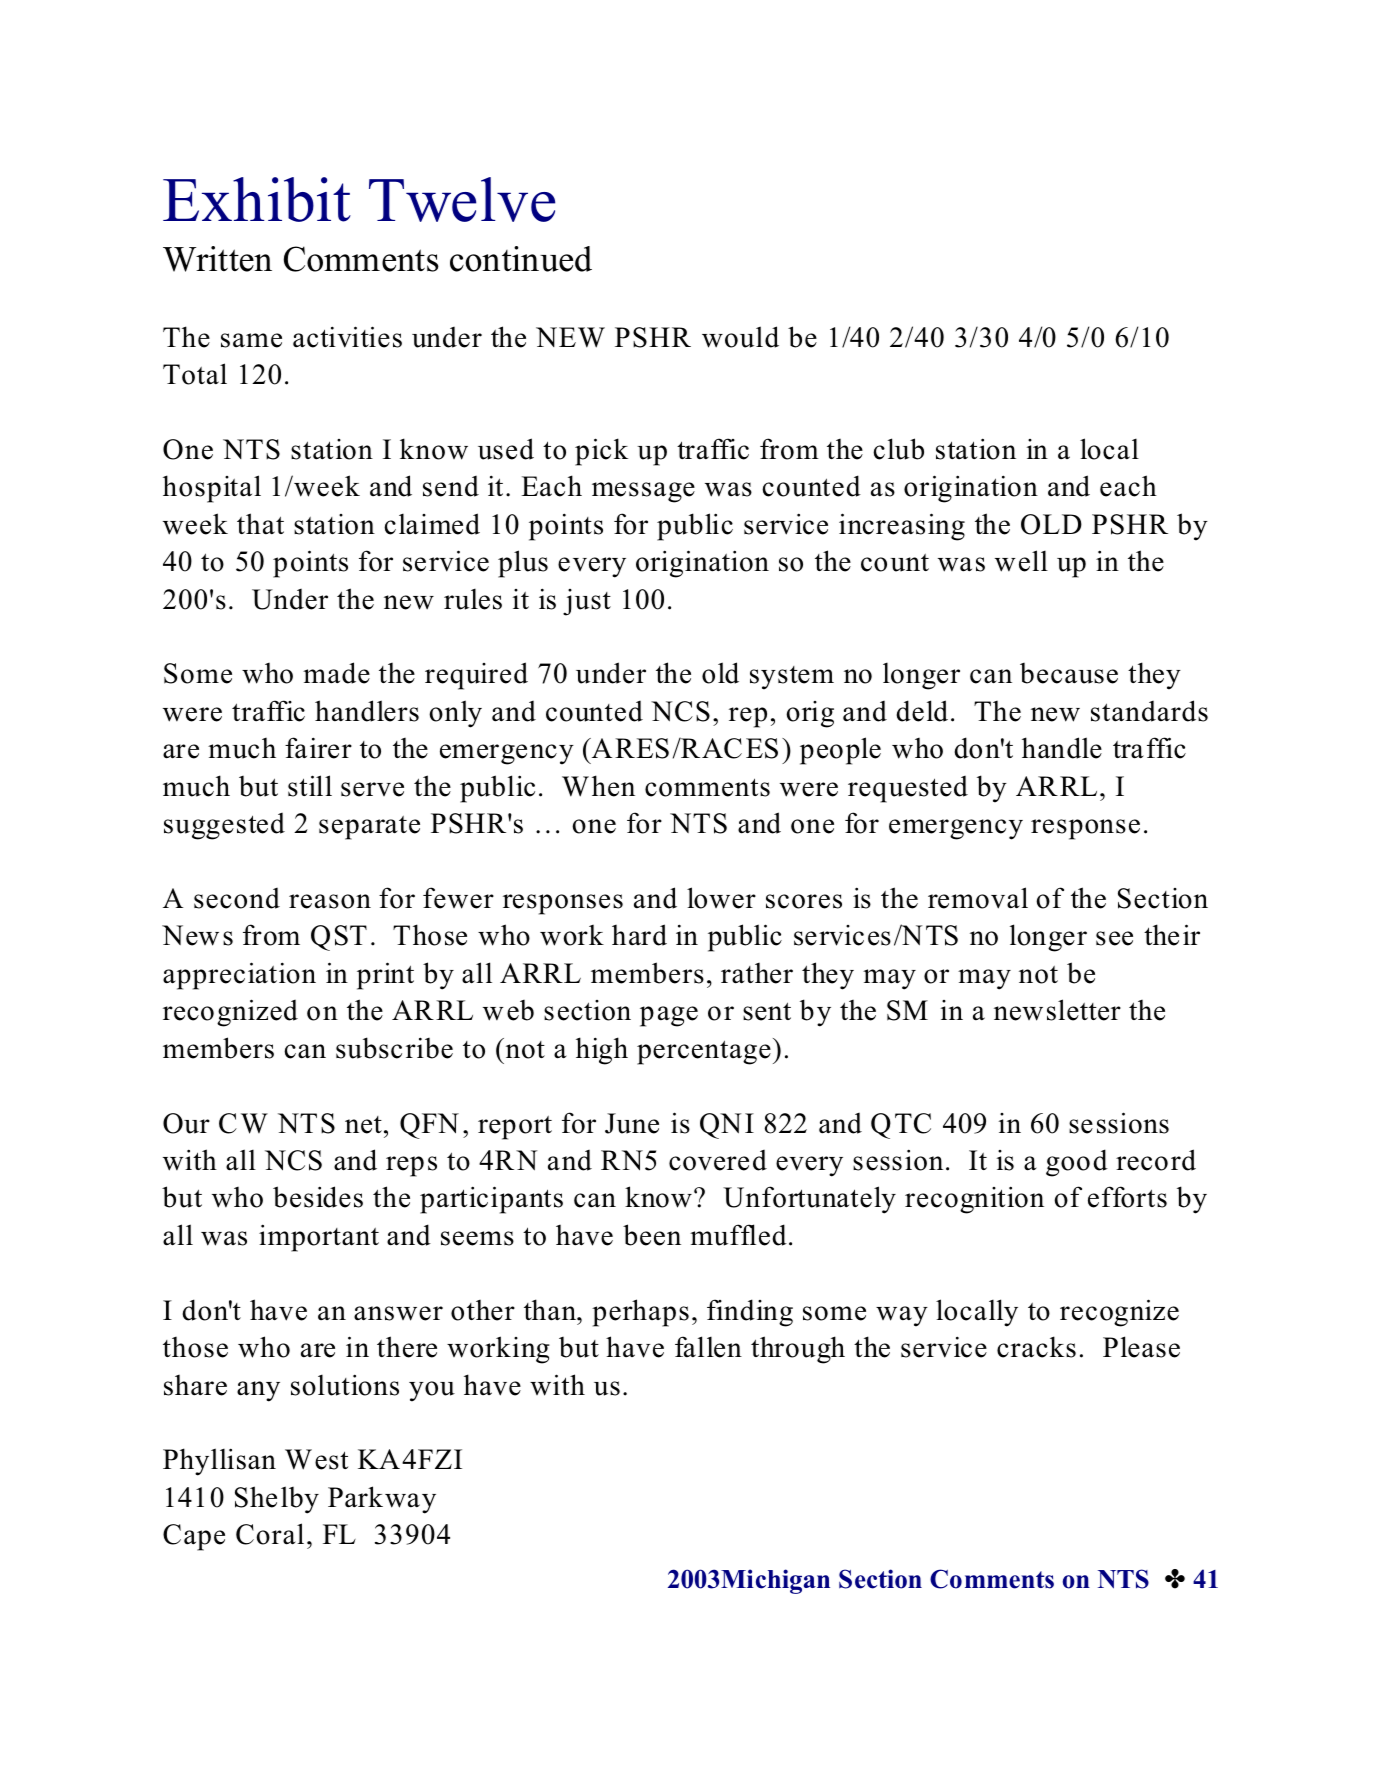 This image has width=1383, height=1790. I want to click on well, so click(1021, 561).
